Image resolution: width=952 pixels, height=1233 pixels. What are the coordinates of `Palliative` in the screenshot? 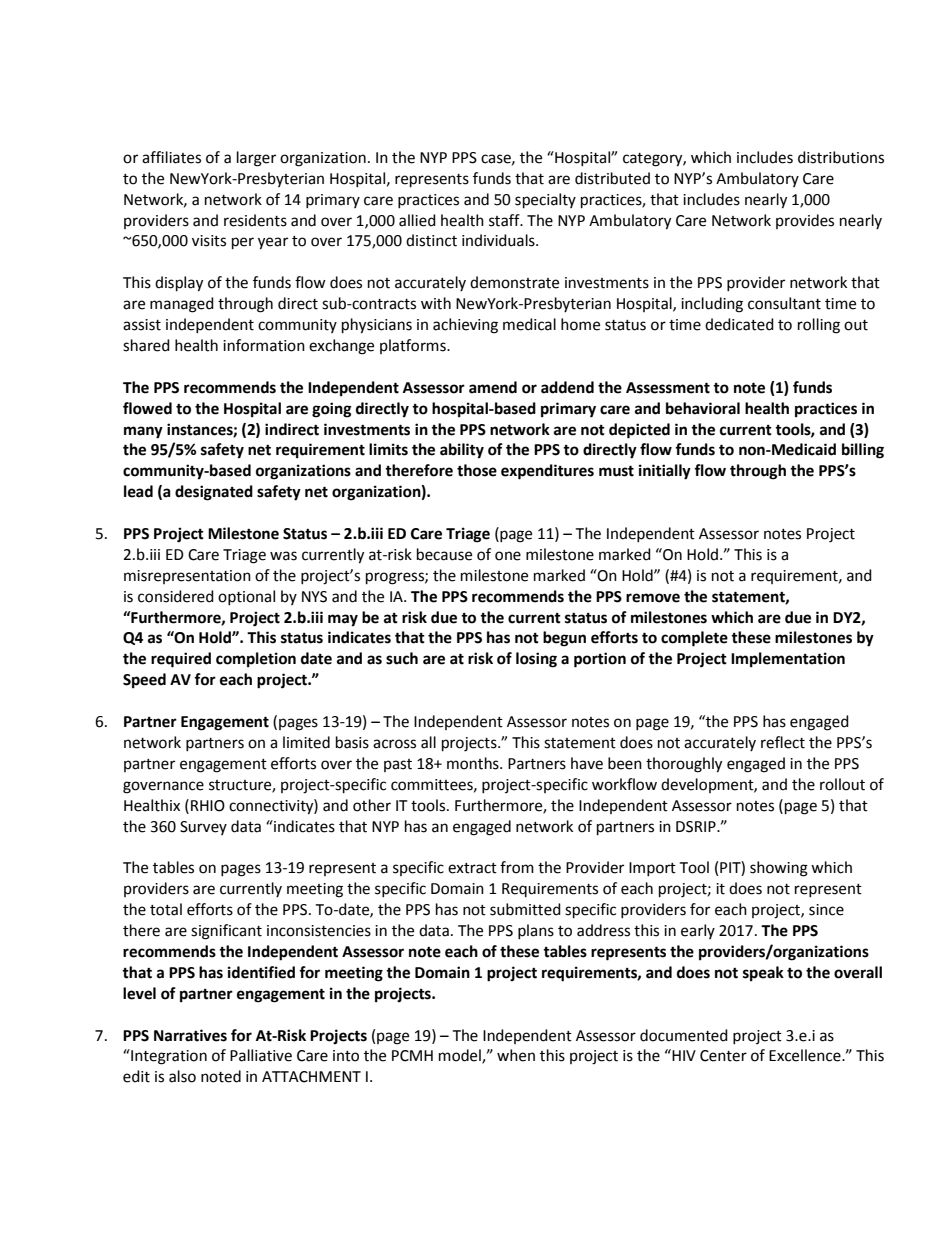 It's located at (261, 1055).
